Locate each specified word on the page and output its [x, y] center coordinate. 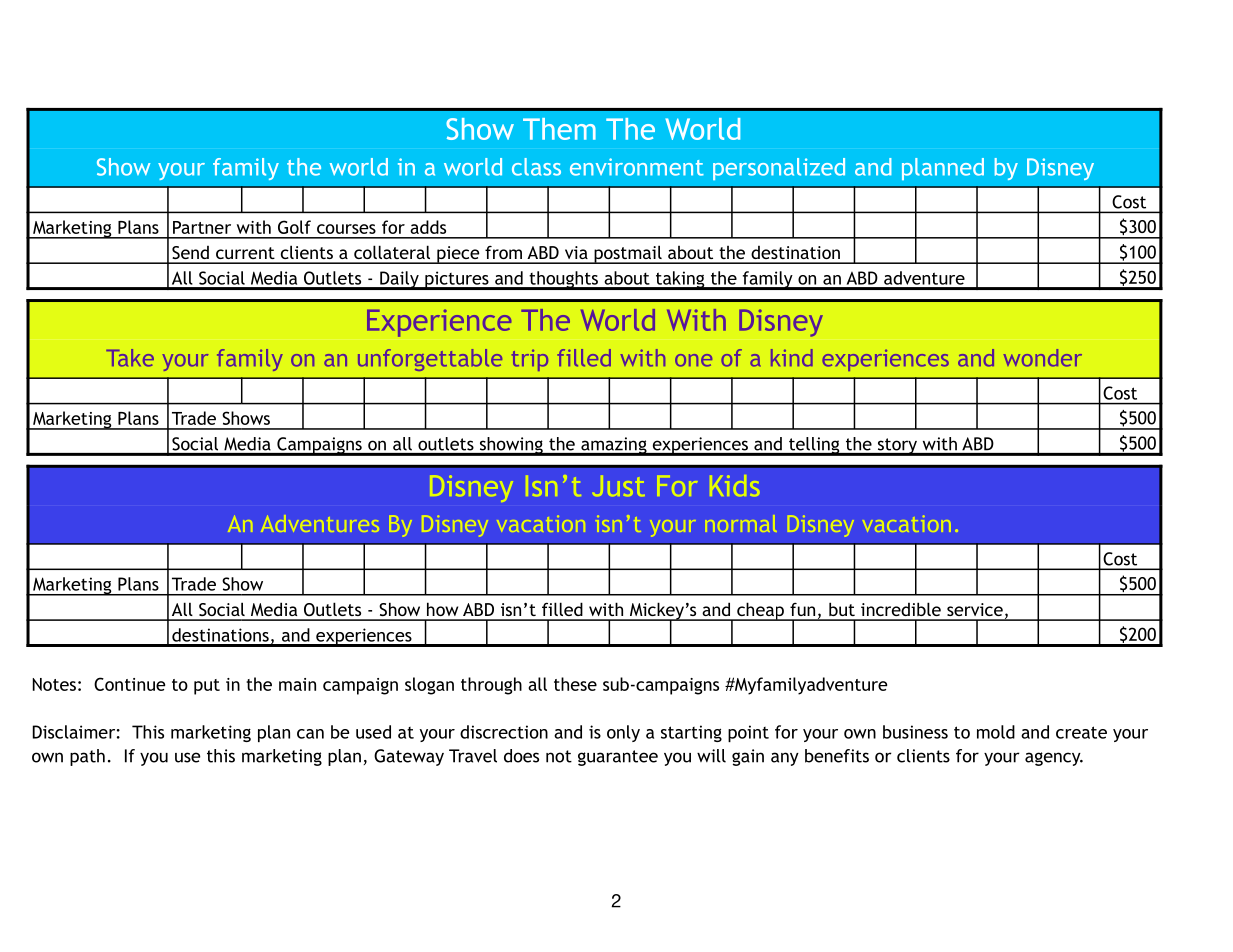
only [623, 733]
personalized [779, 169]
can [310, 734]
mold [996, 732]
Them [559, 129]
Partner [202, 227]
